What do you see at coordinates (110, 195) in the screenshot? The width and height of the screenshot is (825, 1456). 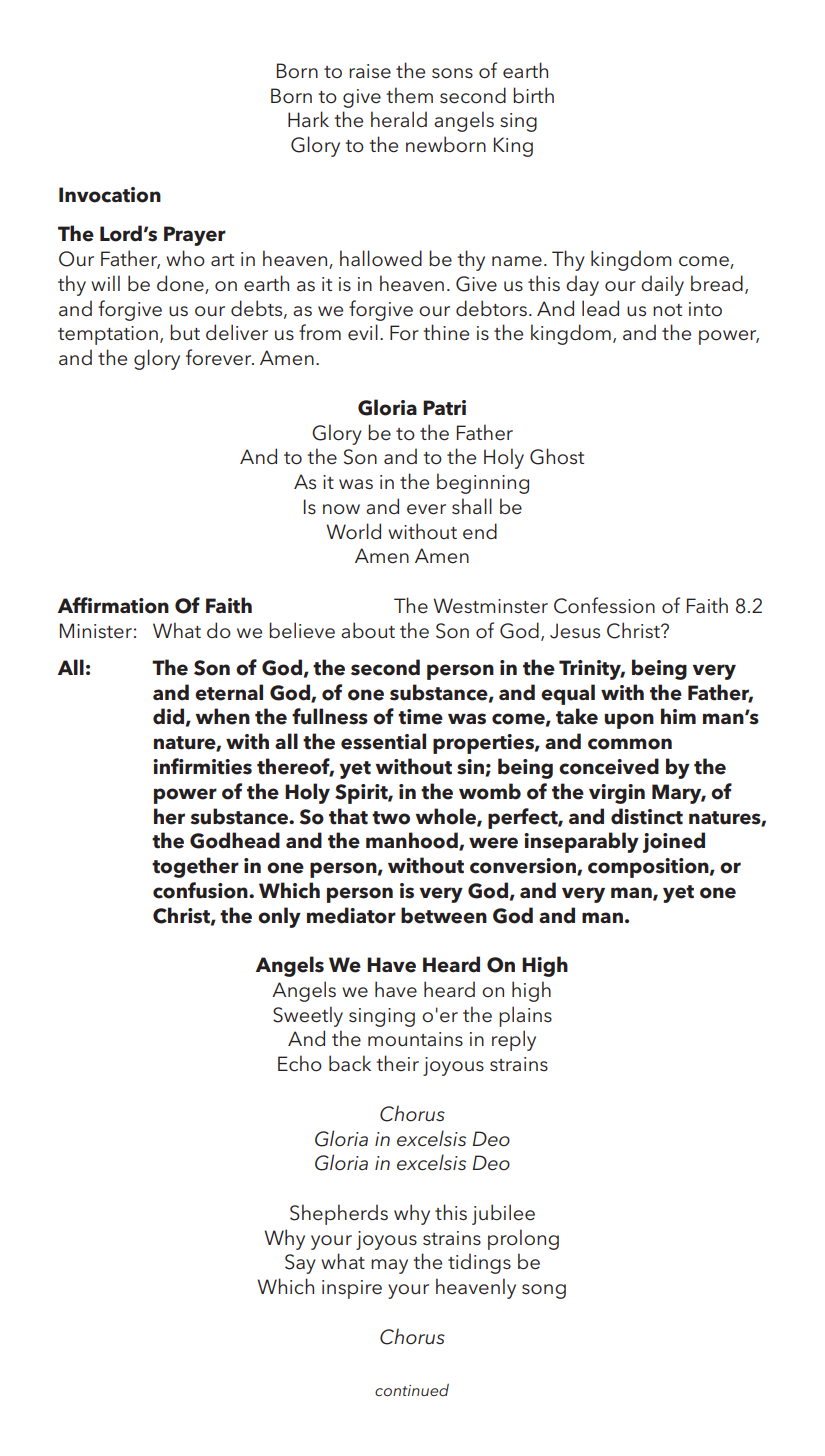 I see `Invocation` at bounding box center [110, 195].
